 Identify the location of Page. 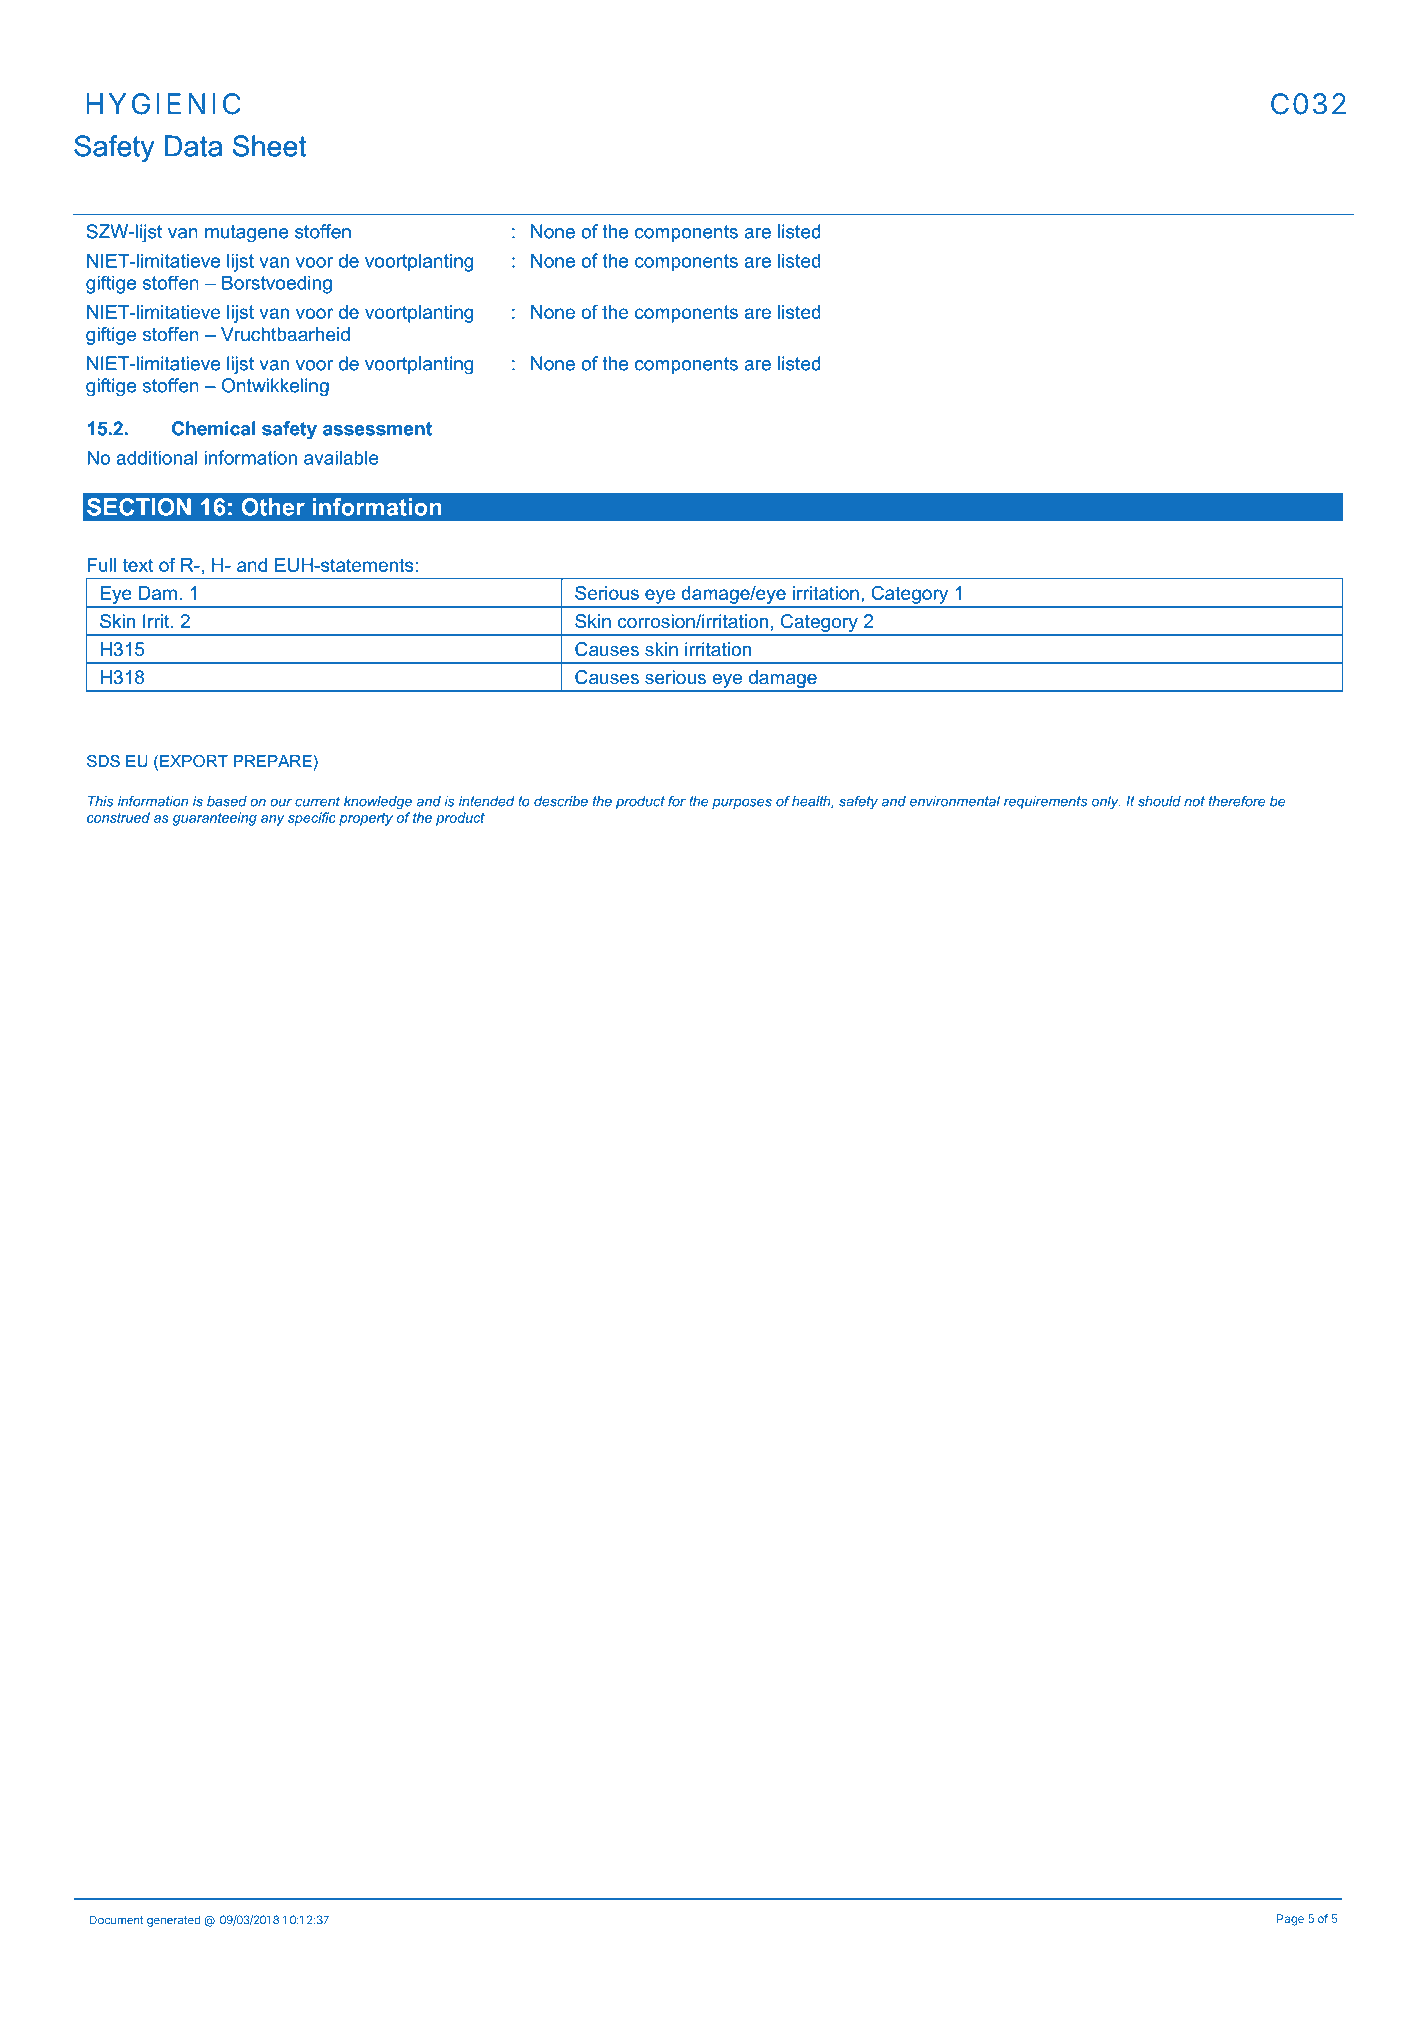
(1290, 1920).
